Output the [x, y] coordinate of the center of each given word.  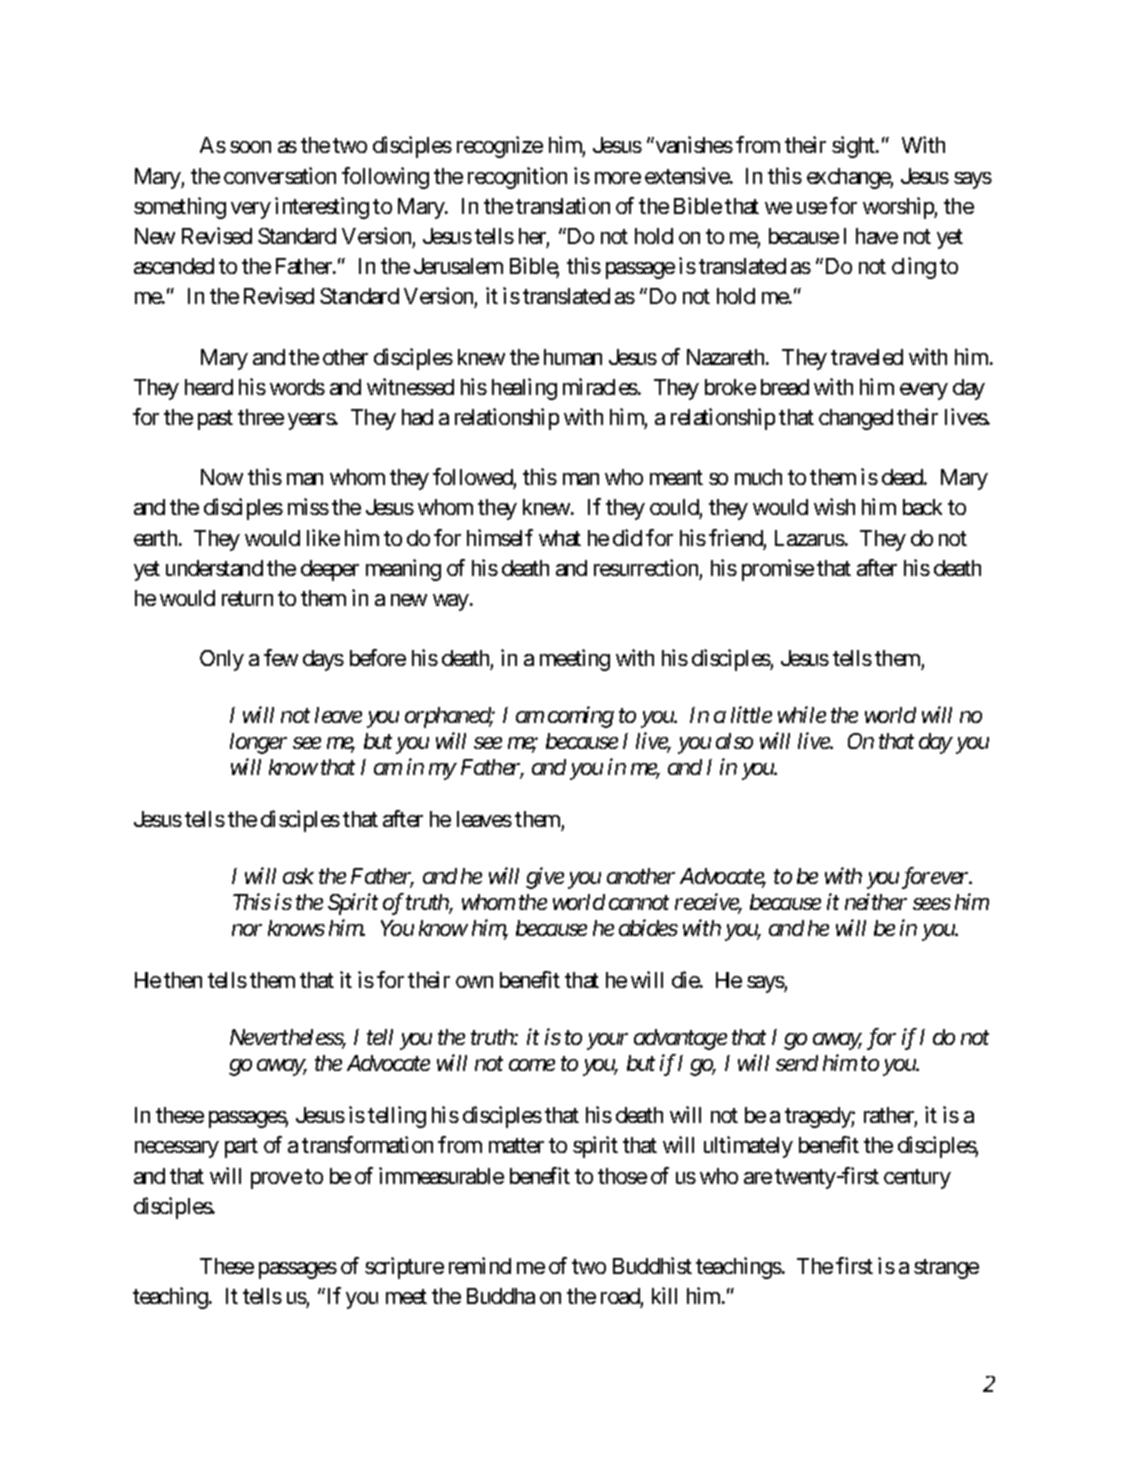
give [545, 878]
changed [856, 419]
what [560, 538]
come [532, 1065]
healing [524, 389]
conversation [280, 175]
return [247, 598]
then [183, 980]
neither [876, 901]
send [797, 1063]
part [241, 1148]
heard [209, 387]
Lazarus [810, 538]
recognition [517, 178]
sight [854, 147]
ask [298, 876]
